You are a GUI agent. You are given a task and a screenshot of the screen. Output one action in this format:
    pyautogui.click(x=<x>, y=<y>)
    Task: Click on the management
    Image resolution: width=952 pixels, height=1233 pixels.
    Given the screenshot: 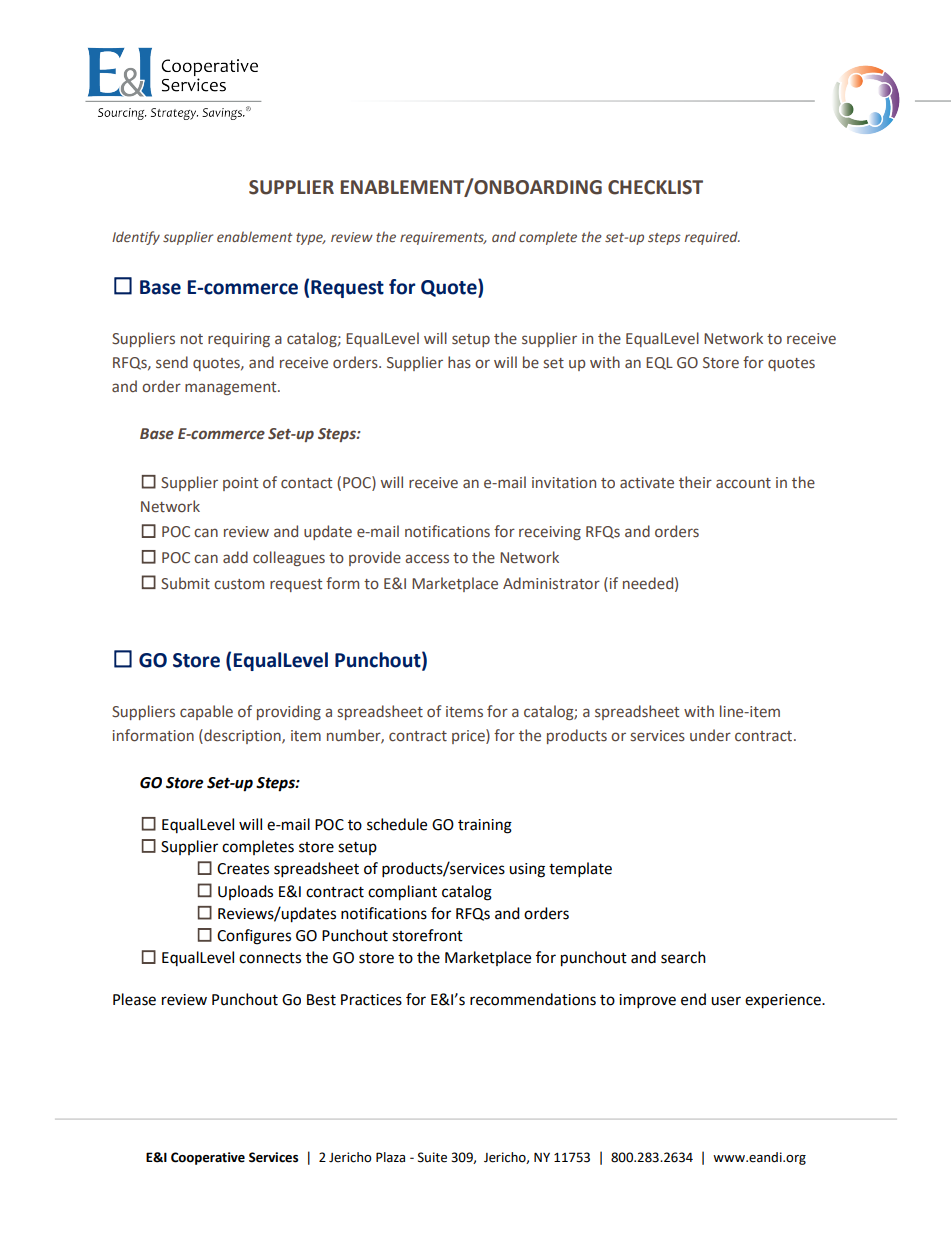 What is the action you would take?
    pyautogui.click(x=232, y=388)
